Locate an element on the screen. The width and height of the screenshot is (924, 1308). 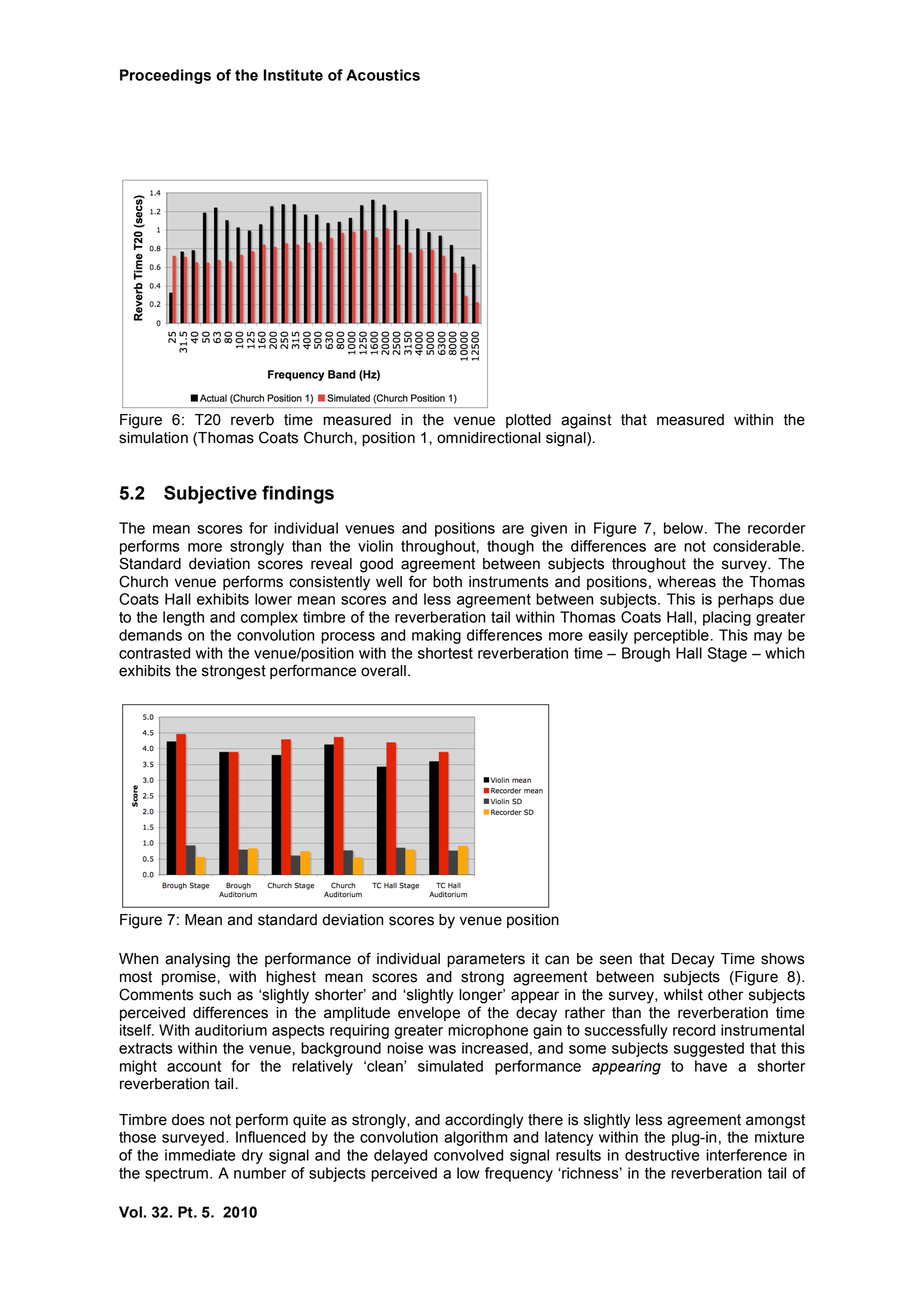
plotted is located at coordinates (528, 421).
